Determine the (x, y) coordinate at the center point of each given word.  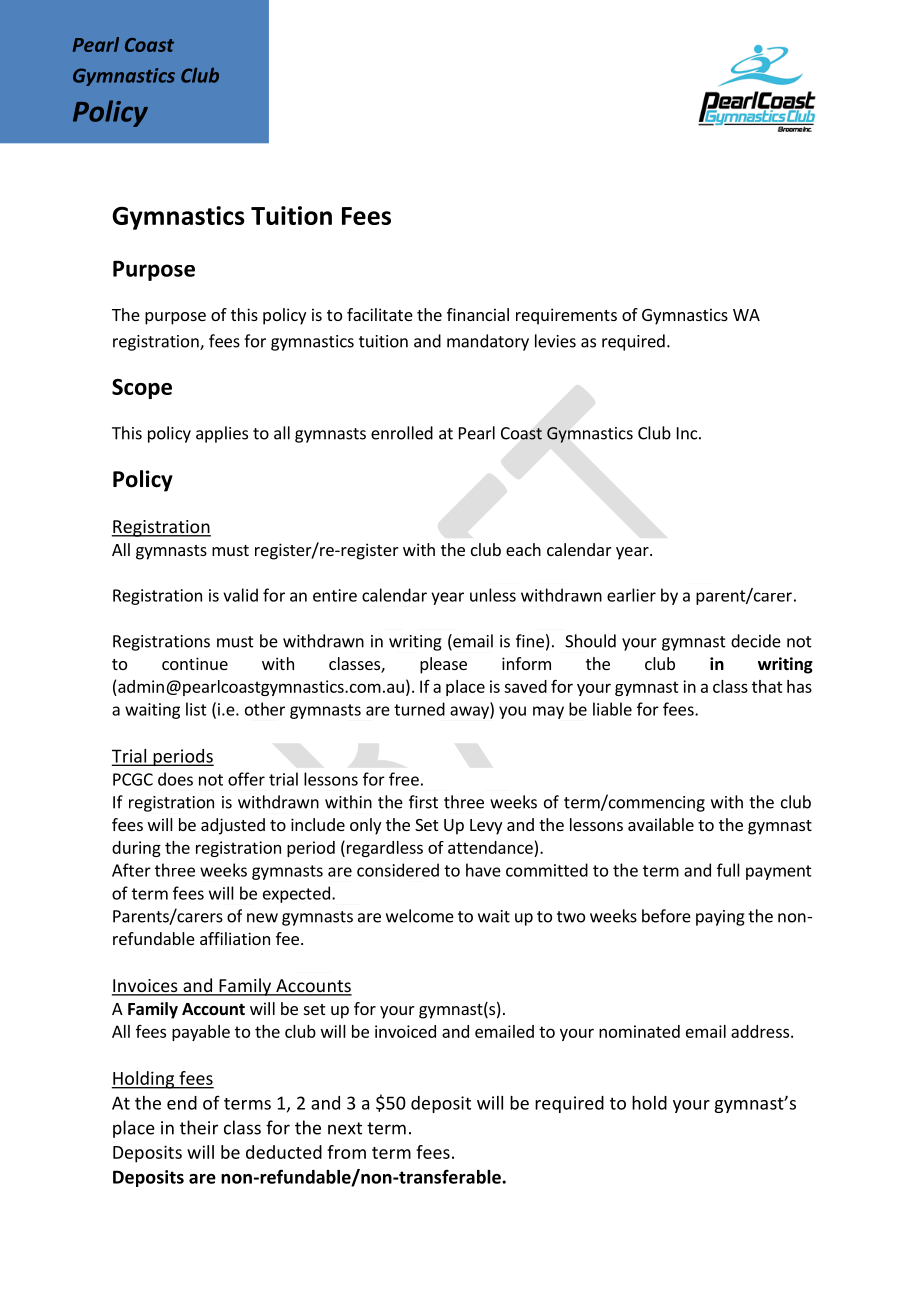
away (470, 712)
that (767, 686)
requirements (566, 316)
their (199, 1127)
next (345, 1128)
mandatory (488, 342)
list (196, 709)
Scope (142, 389)
